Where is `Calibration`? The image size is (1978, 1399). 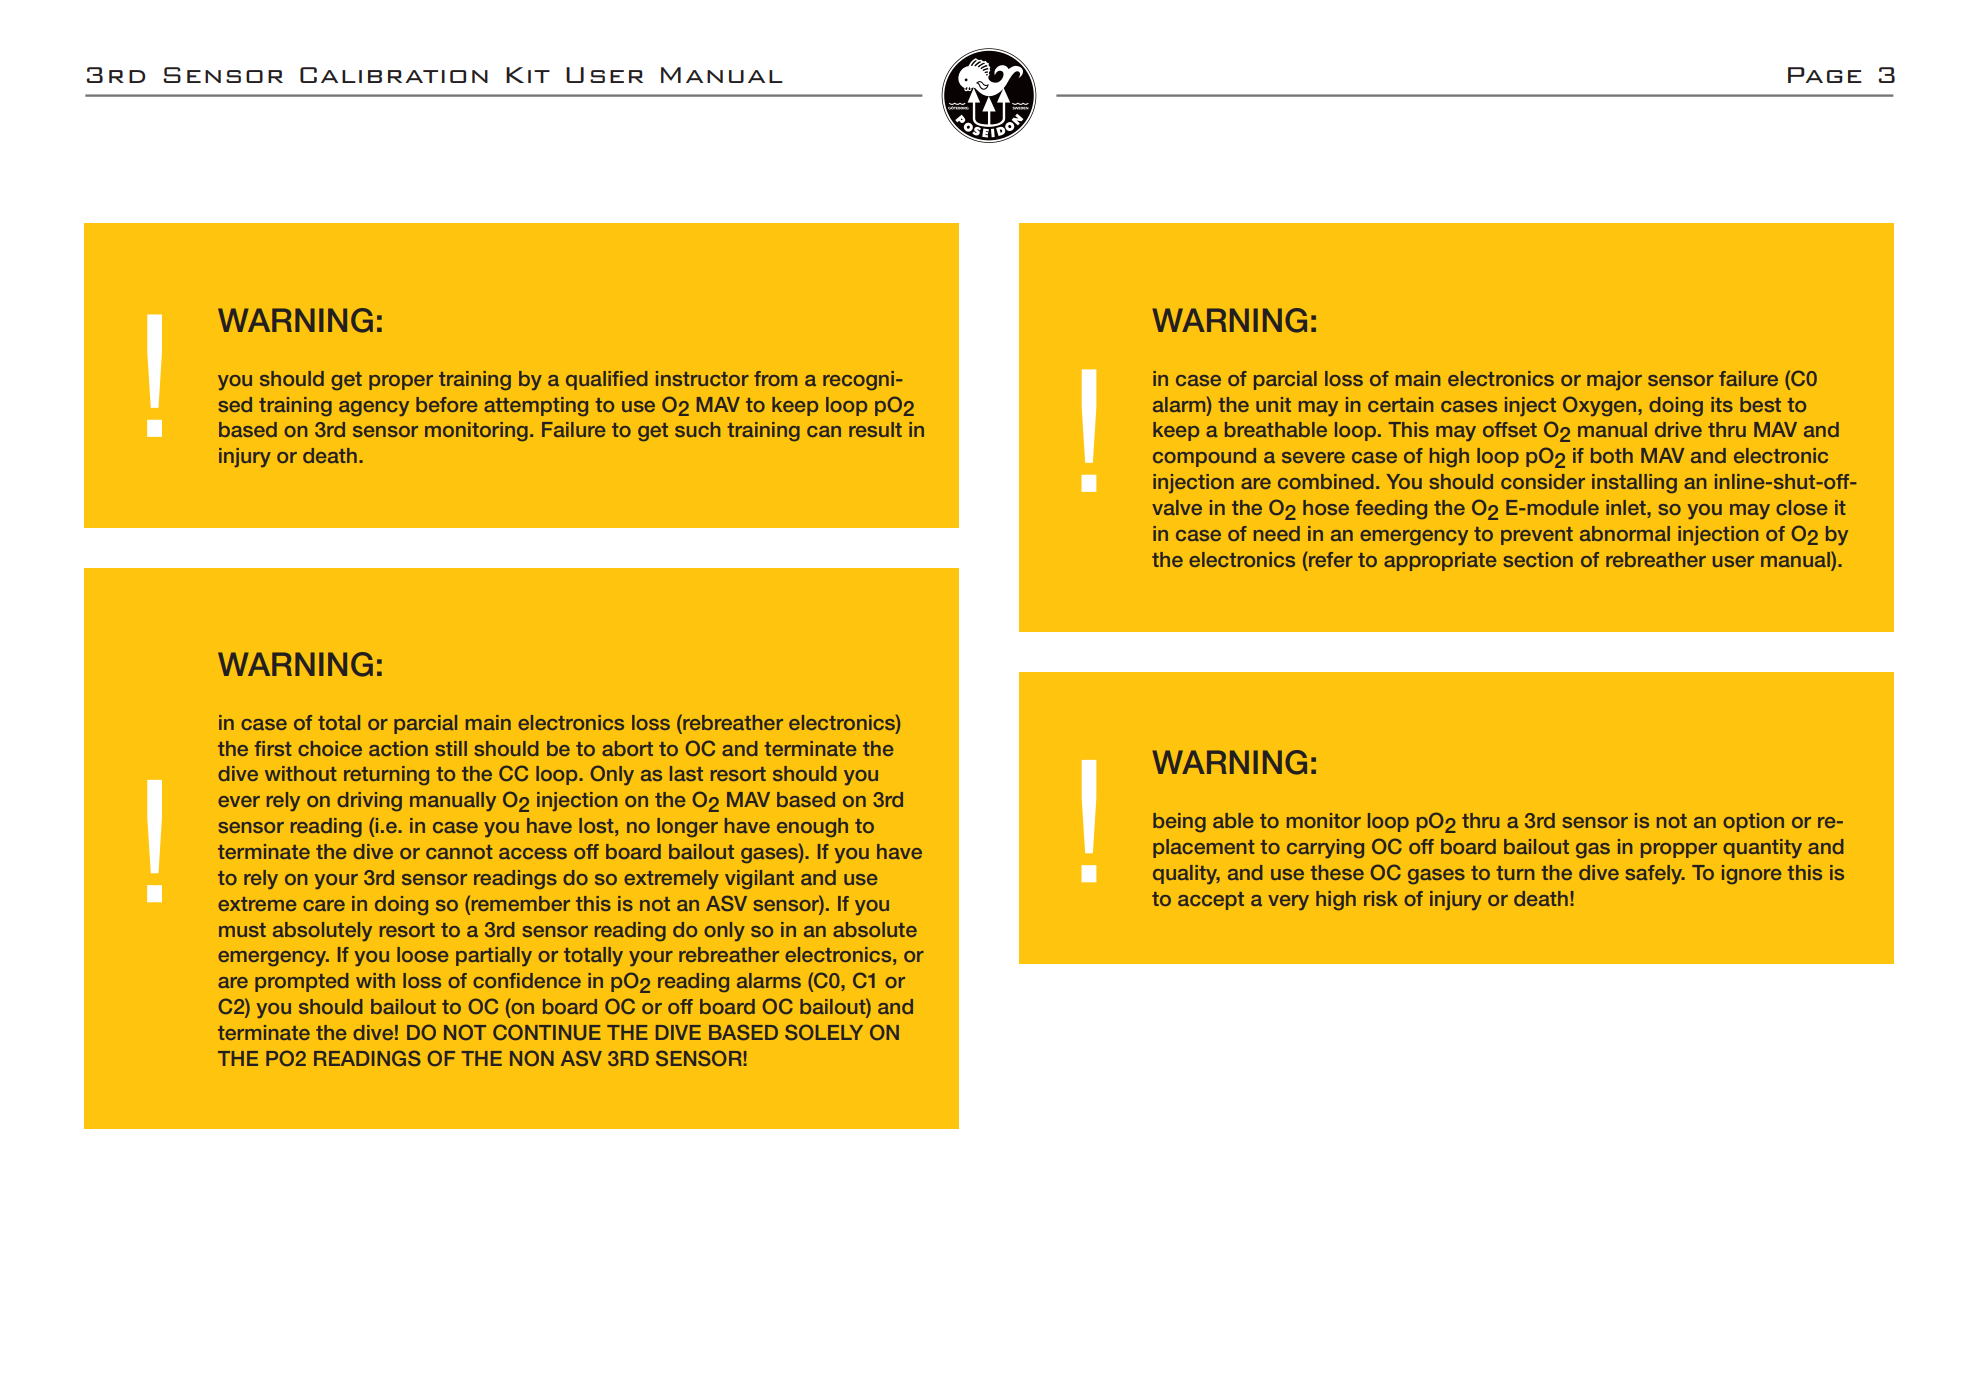
Calibration is located at coordinates (394, 75).
